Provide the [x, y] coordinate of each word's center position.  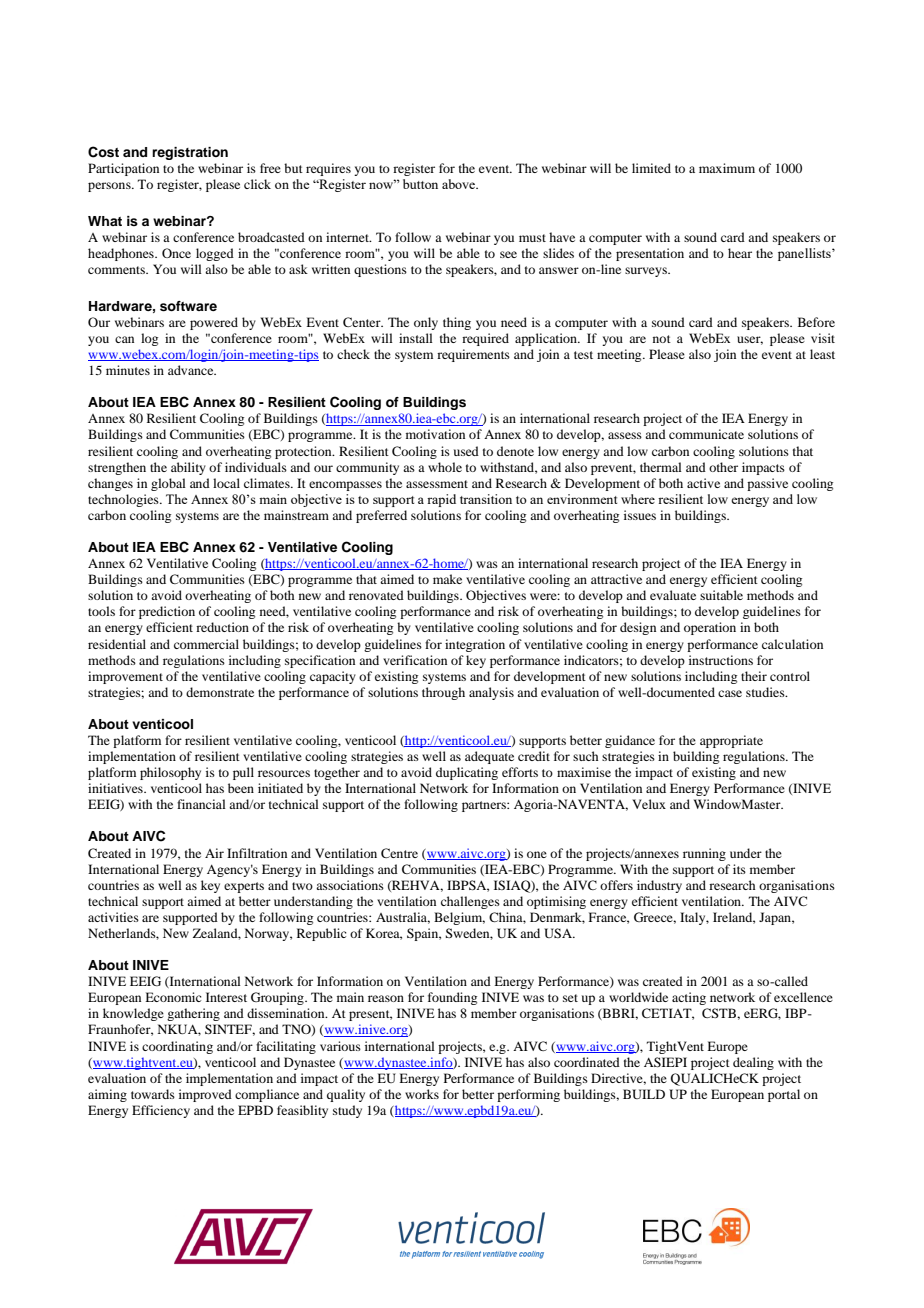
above [460, 184]
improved [205, 1095]
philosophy [170, 773]
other [723, 467]
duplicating [467, 773]
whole [445, 467]
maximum [727, 168]
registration [190, 153]
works [422, 1094]
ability [188, 468]
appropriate [731, 741]
